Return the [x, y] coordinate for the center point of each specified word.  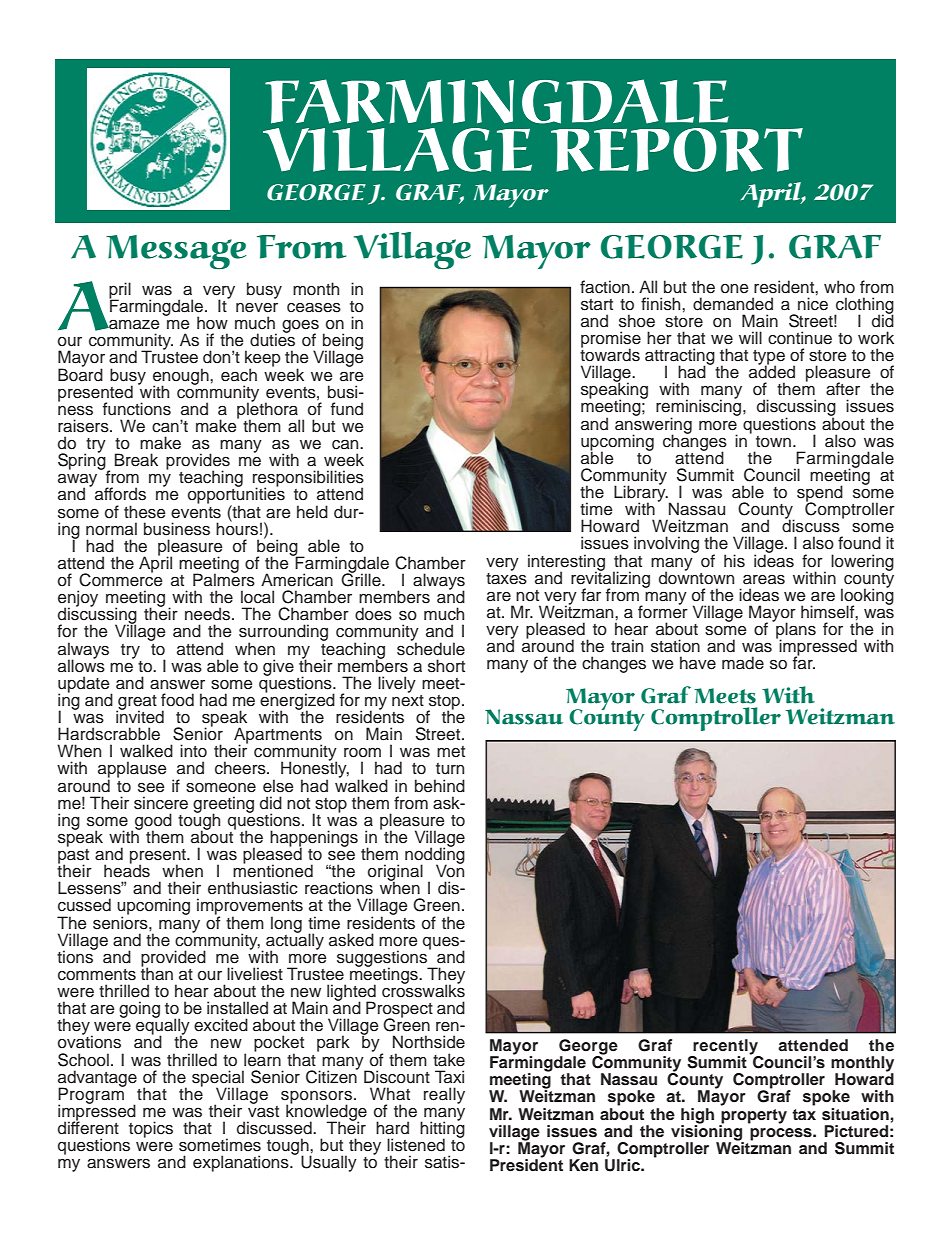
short [446, 666]
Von [450, 870]
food [177, 700]
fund [347, 409]
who [839, 287]
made [743, 663]
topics [151, 1129]
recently [726, 1048]
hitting [442, 1129]
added [772, 371]
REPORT [677, 150]
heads [127, 870]
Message [176, 252]
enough [182, 377]
